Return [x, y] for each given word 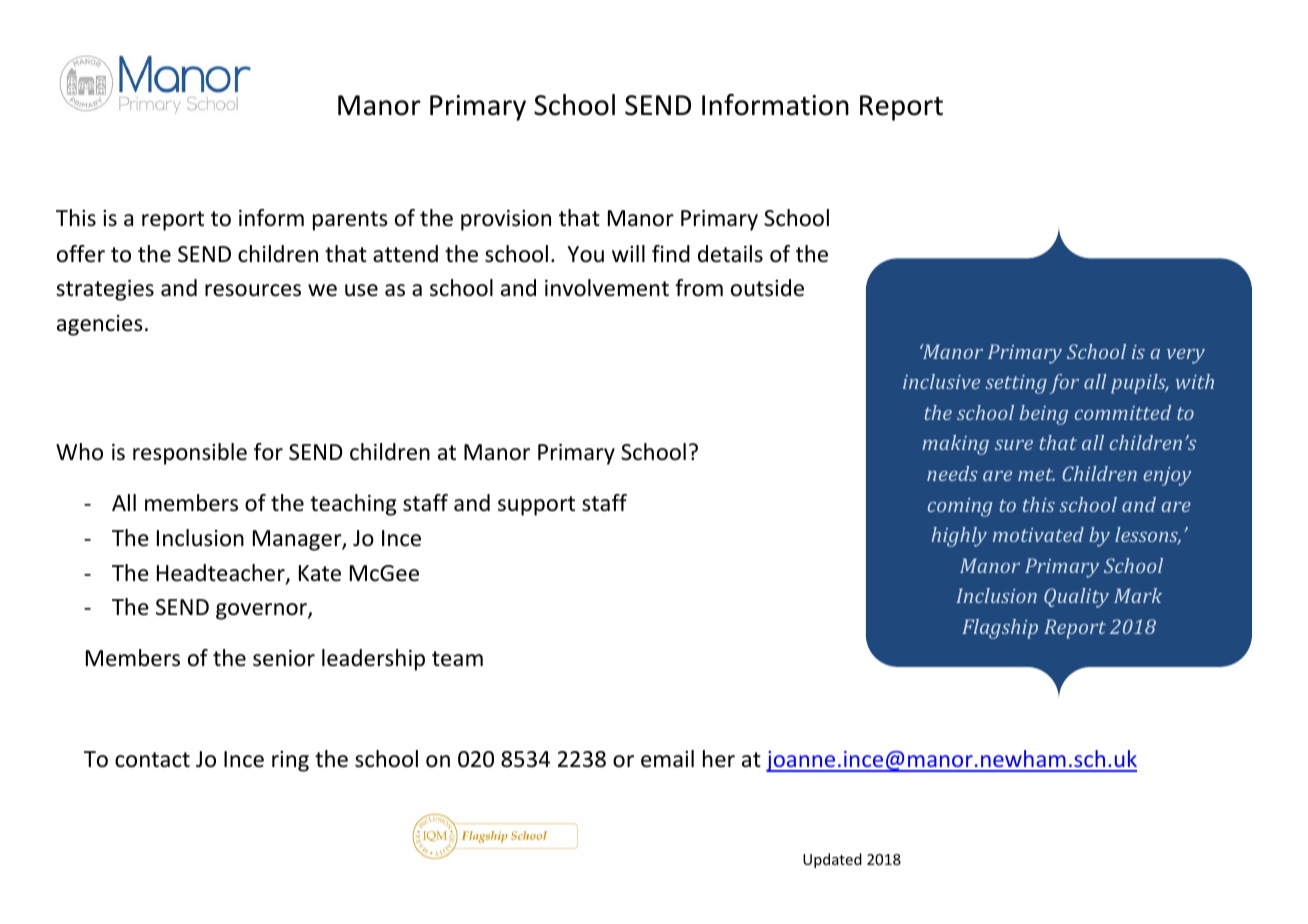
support [536, 506]
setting [1016, 384]
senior [284, 658]
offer [81, 254]
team [457, 659]
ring [290, 761]
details [730, 254]
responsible [190, 454]
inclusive [941, 381]
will [628, 253]
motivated [1038, 534]
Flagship [1000, 629]
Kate [320, 573]
